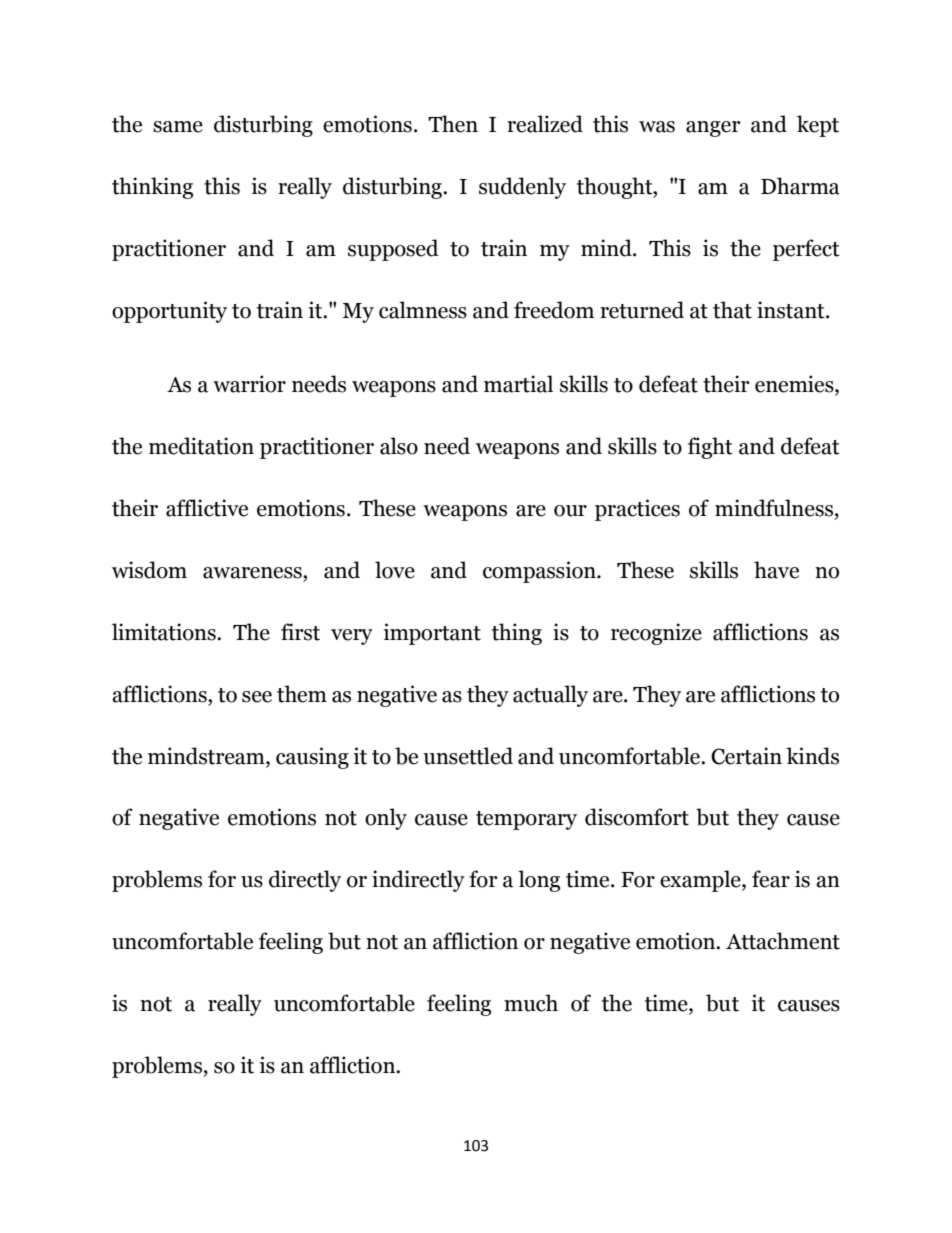 This document has height=1233, width=952. Describe the element at coordinates (453, 124) in the document. I see `Then` at that location.
